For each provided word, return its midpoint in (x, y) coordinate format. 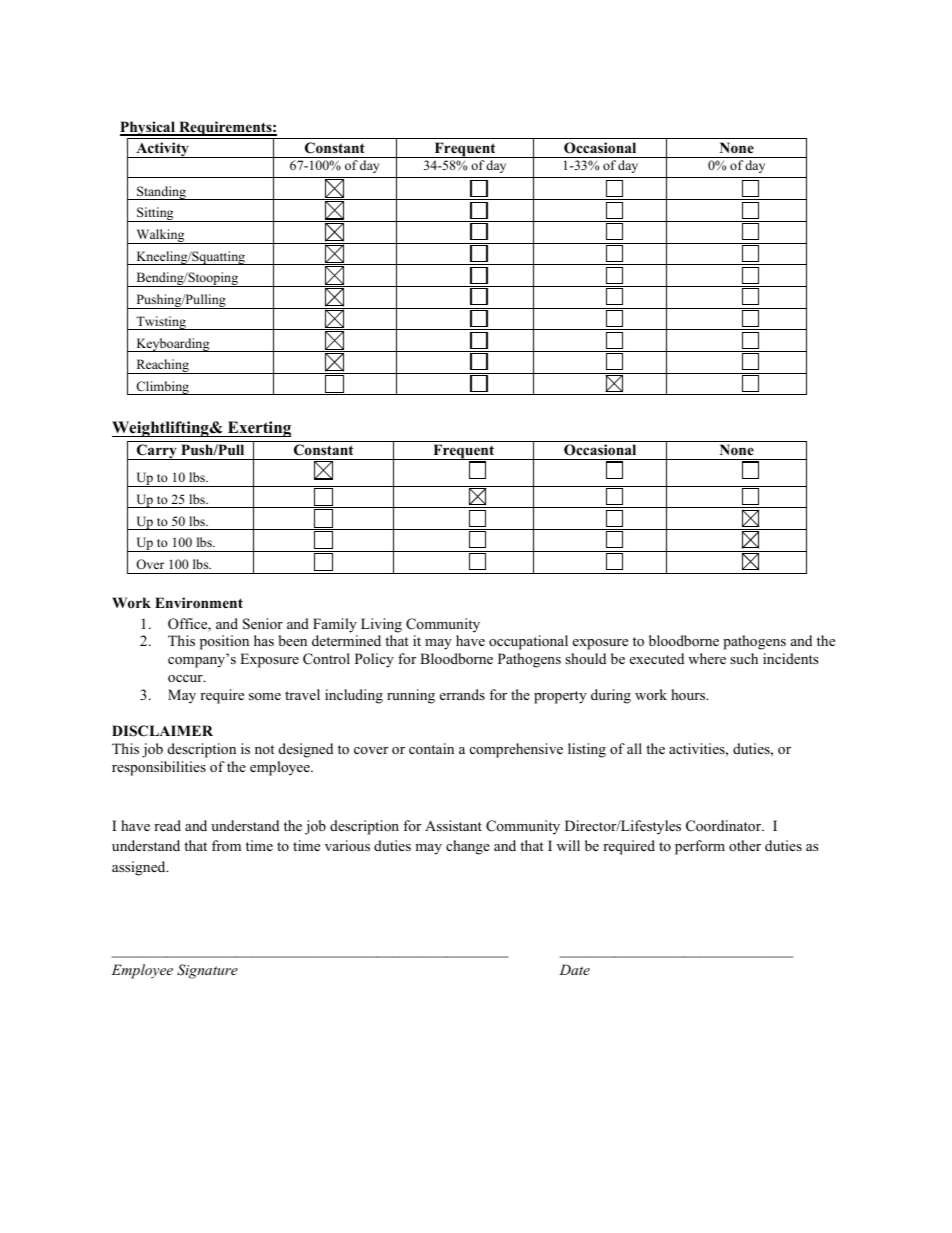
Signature (207, 971)
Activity (162, 150)
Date (574, 969)
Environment (199, 603)
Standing (161, 193)
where (707, 658)
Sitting (155, 214)
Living (381, 625)
